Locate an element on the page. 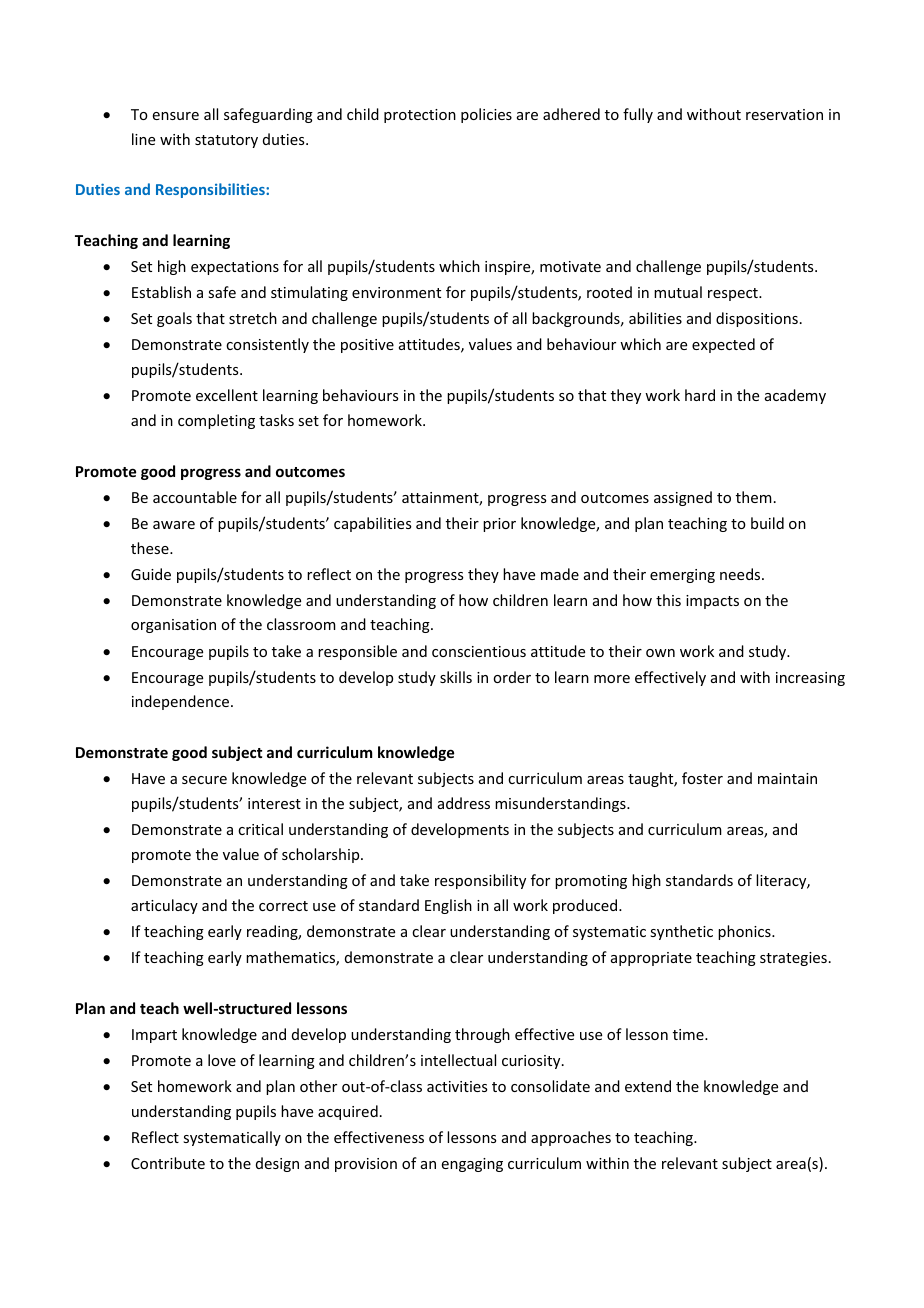  engaging is located at coordinates (472, 1165).
